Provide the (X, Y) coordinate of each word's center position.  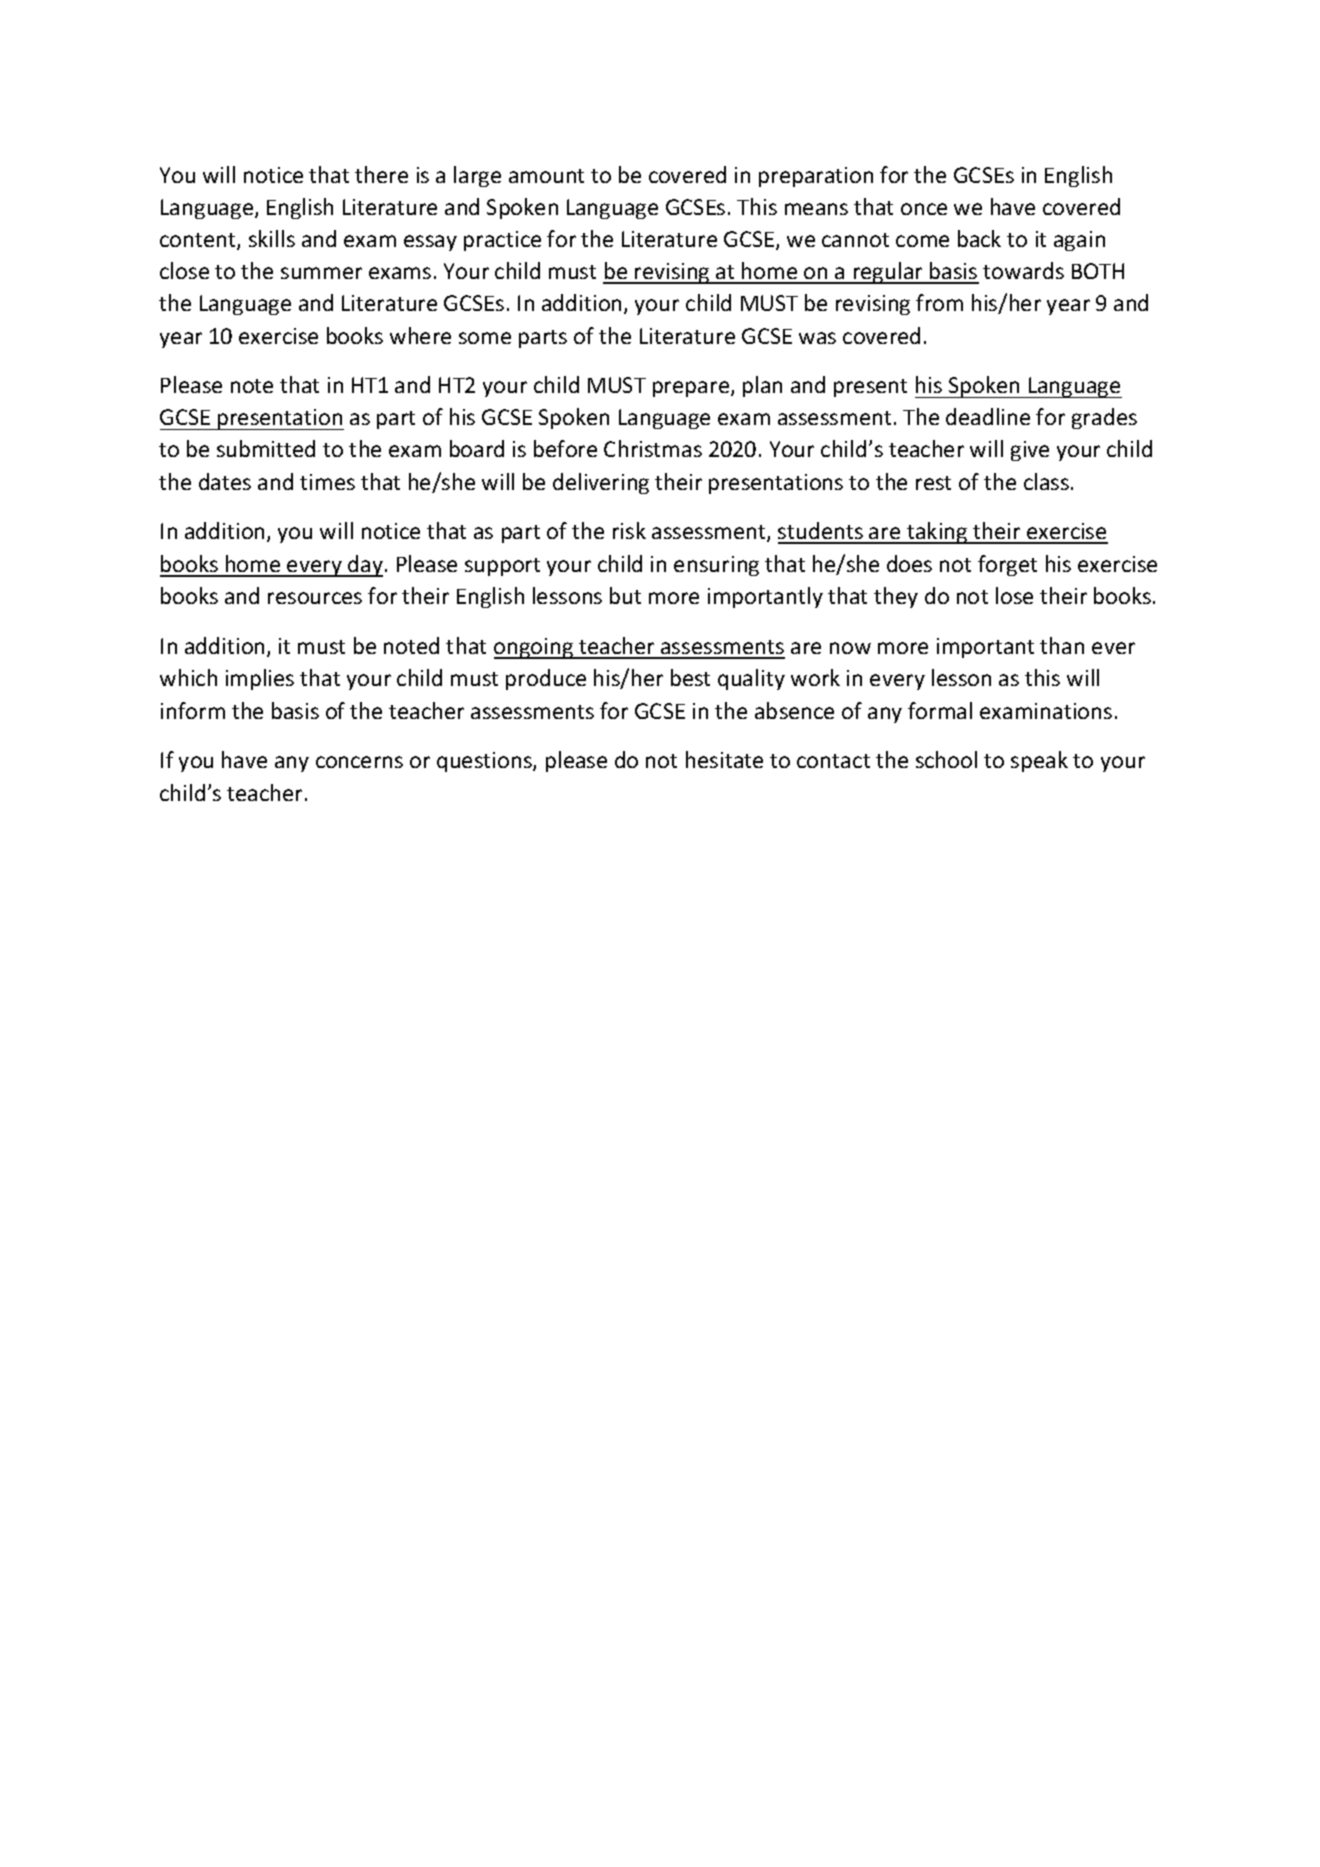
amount (546, 176)
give (1030, 451)
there (381, 174)
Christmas (653, 448)
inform (193, 710)
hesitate (724, 759)
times (327, 482)
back (979, 238)
